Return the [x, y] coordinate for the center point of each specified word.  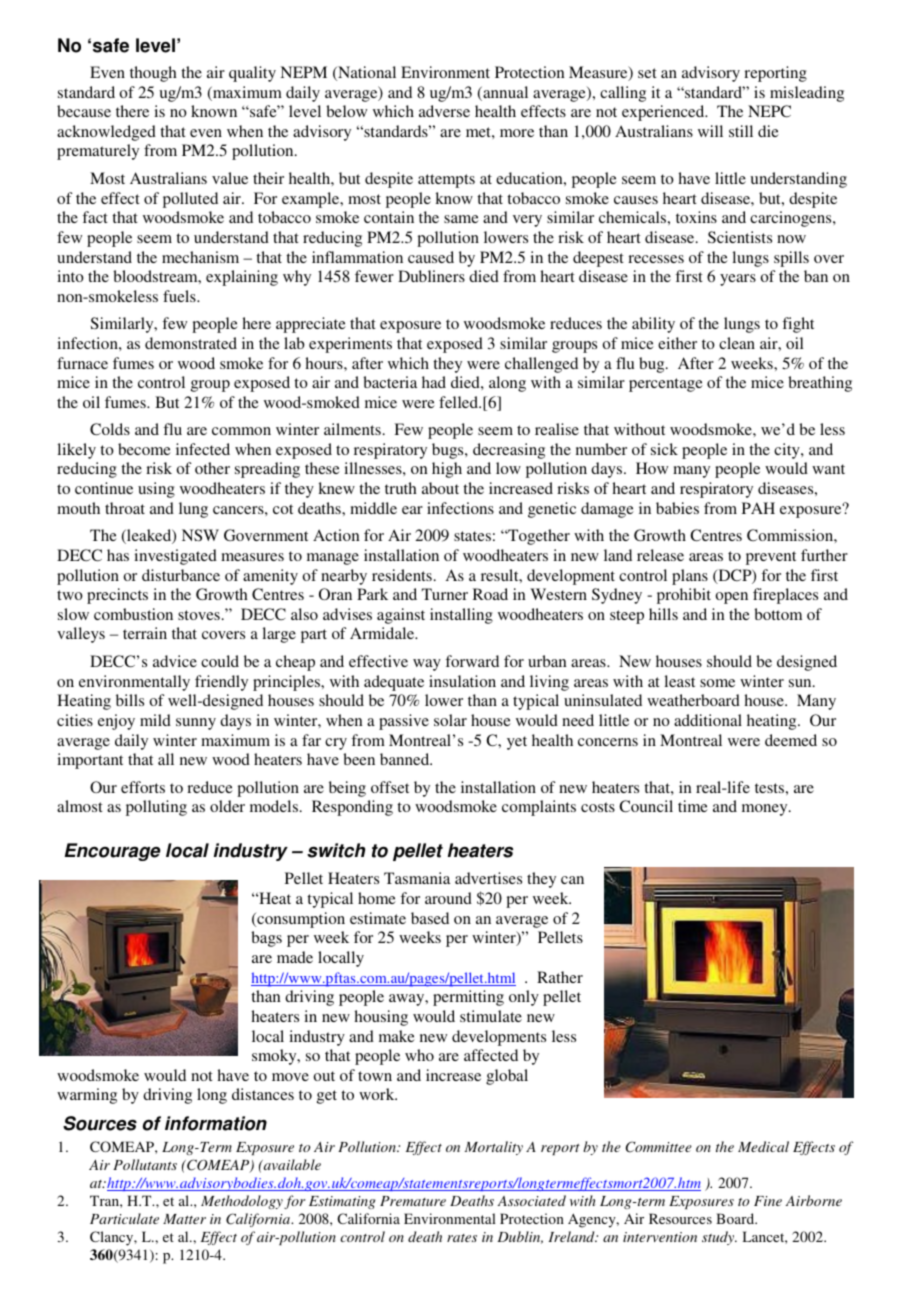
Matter [184, 1219]
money [766, 810]
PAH [758, 508]
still [741, 131]
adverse [444, 111]
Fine [768, 1201]
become [144, 449]
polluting [156, 808]
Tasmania [417, 878]
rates [462, 1238]
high [447, 470]
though [153, 74]
